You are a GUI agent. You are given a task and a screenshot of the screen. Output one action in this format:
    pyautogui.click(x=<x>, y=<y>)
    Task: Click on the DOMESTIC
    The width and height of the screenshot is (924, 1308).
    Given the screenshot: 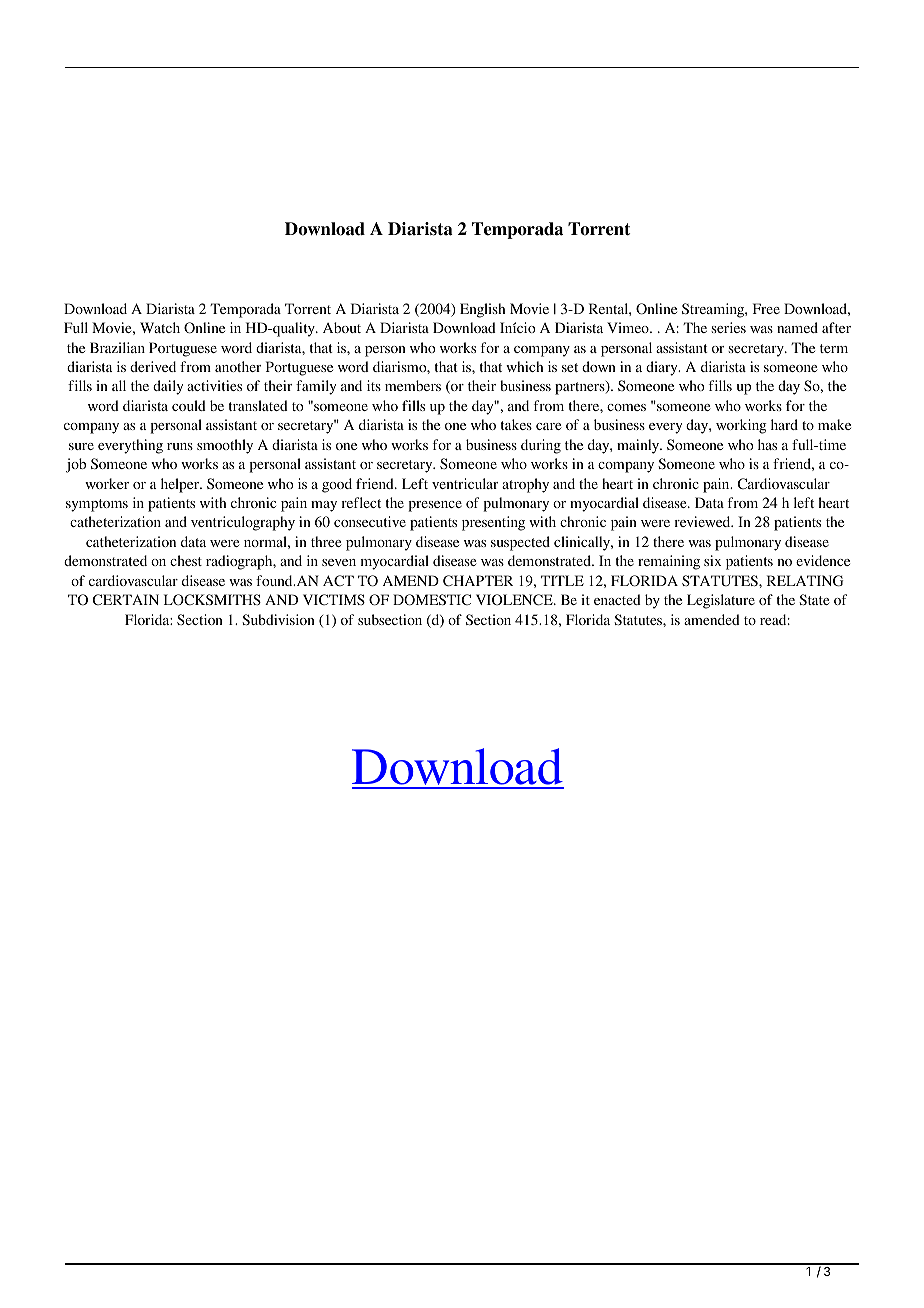 What is the action you would take?
    pyautogui.click(x=432, y=600)
